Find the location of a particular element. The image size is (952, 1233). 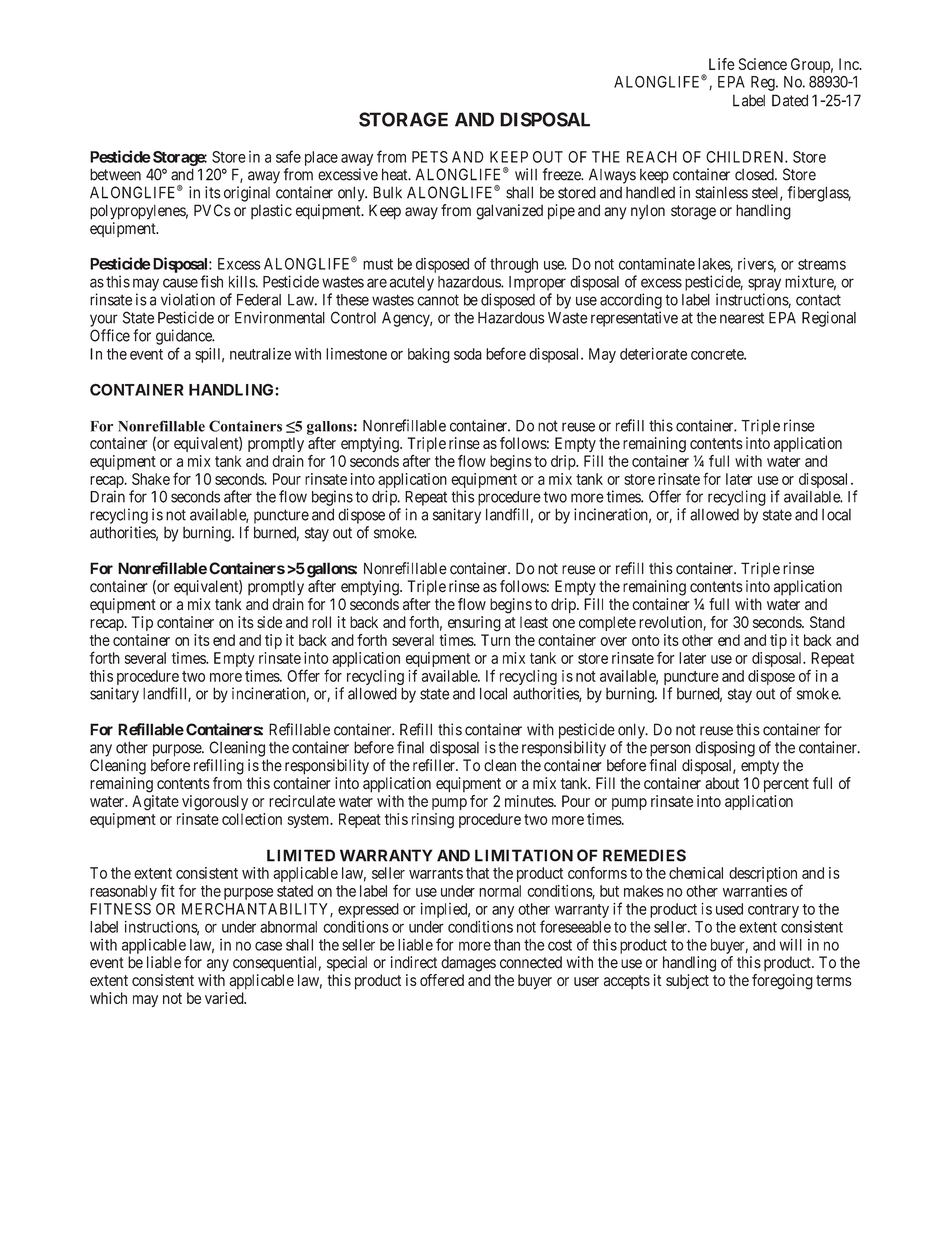

varied is located at coordinates (225, 998).
